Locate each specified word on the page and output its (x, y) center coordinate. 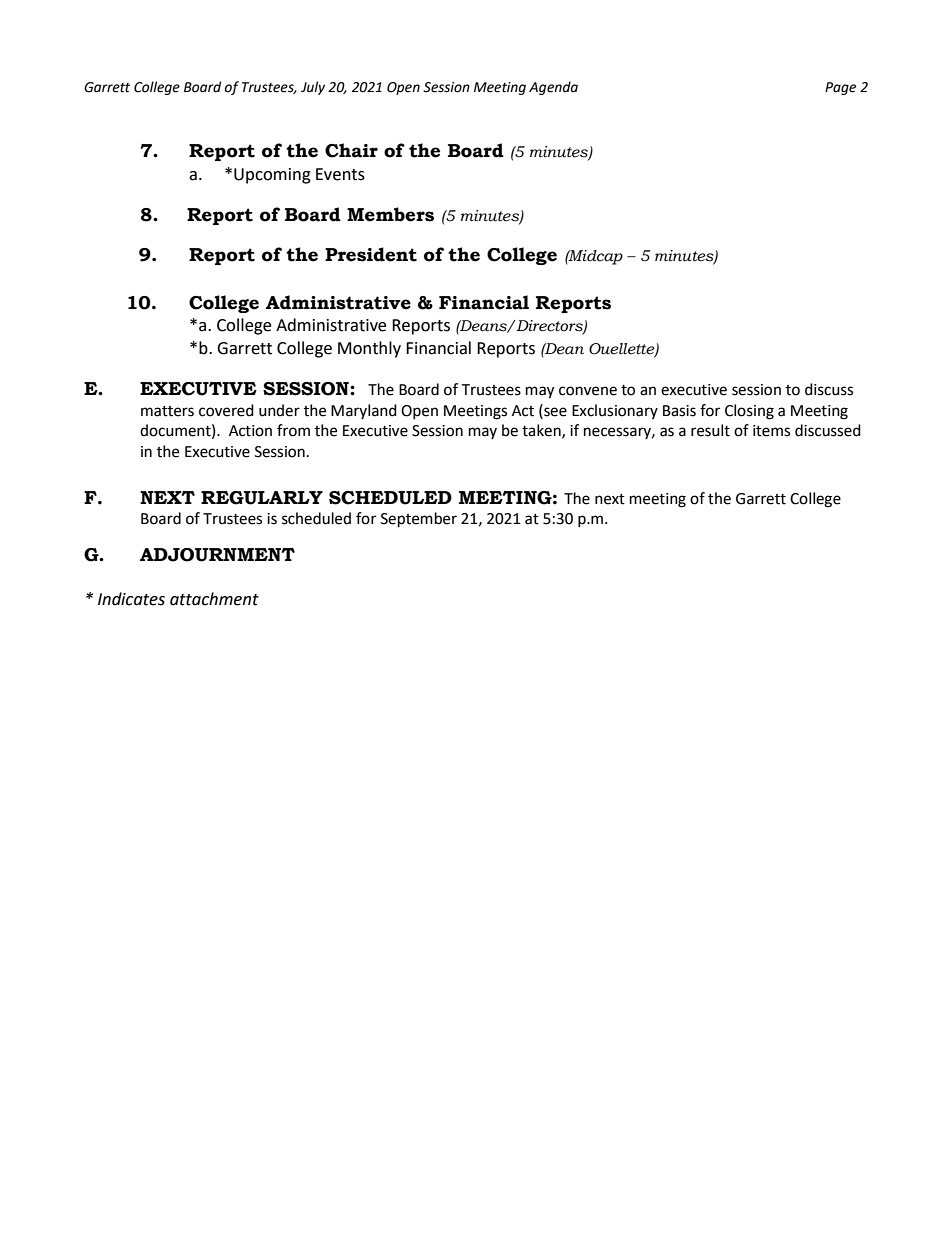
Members (390, 214)
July (313, 88)
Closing (749, 412)
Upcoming (272, 176)
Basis (679, 411)
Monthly (369, 349)
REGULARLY (262, 498)
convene (588, 391)
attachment (214, 599)
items (771, 431)
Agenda (553, 88)
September (419, 520)
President (371, 254)
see (554, 411)
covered (226, 410)
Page (840, 88)
